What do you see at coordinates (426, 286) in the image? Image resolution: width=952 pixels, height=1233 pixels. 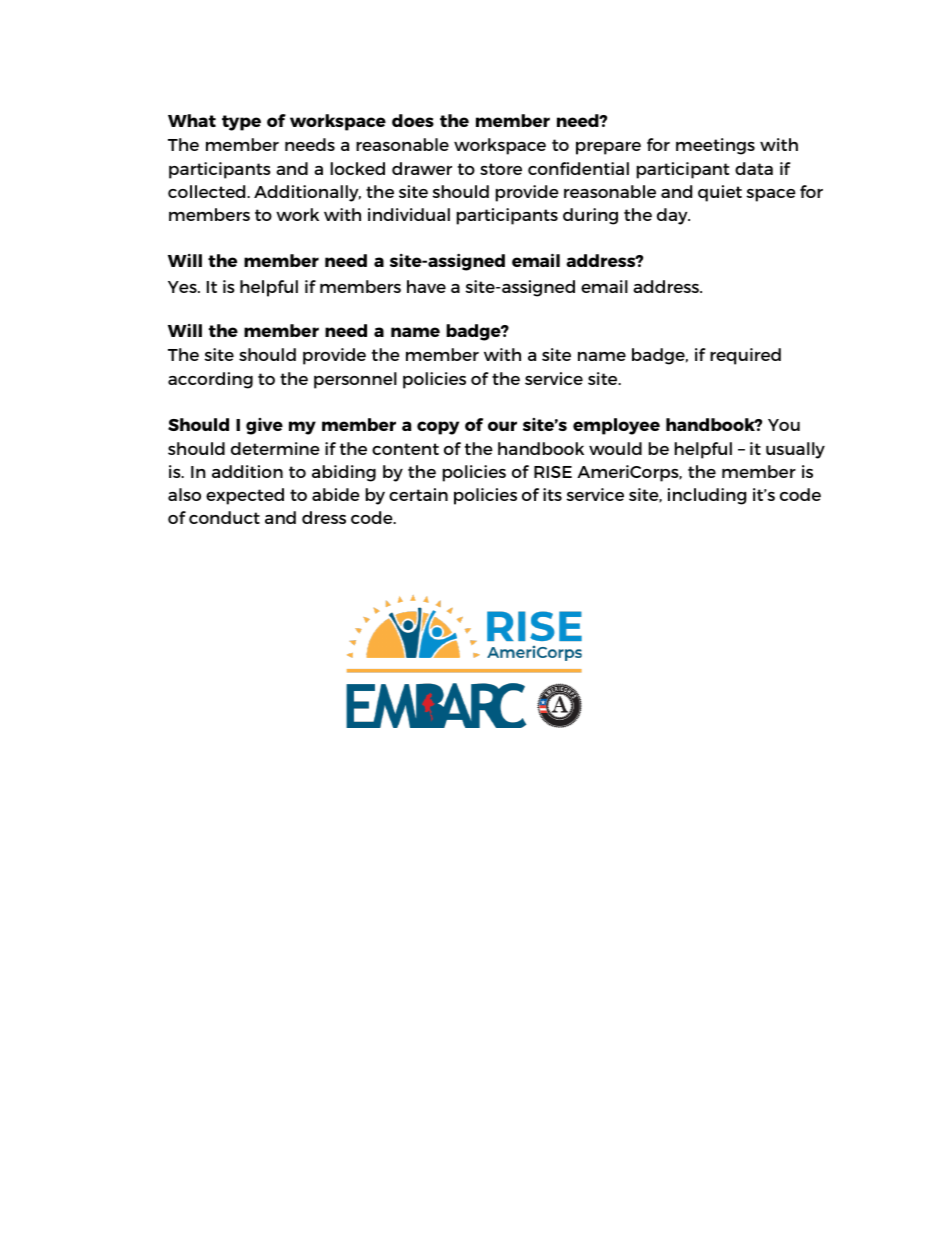 I see `have` at bounding box center [426, 286].
